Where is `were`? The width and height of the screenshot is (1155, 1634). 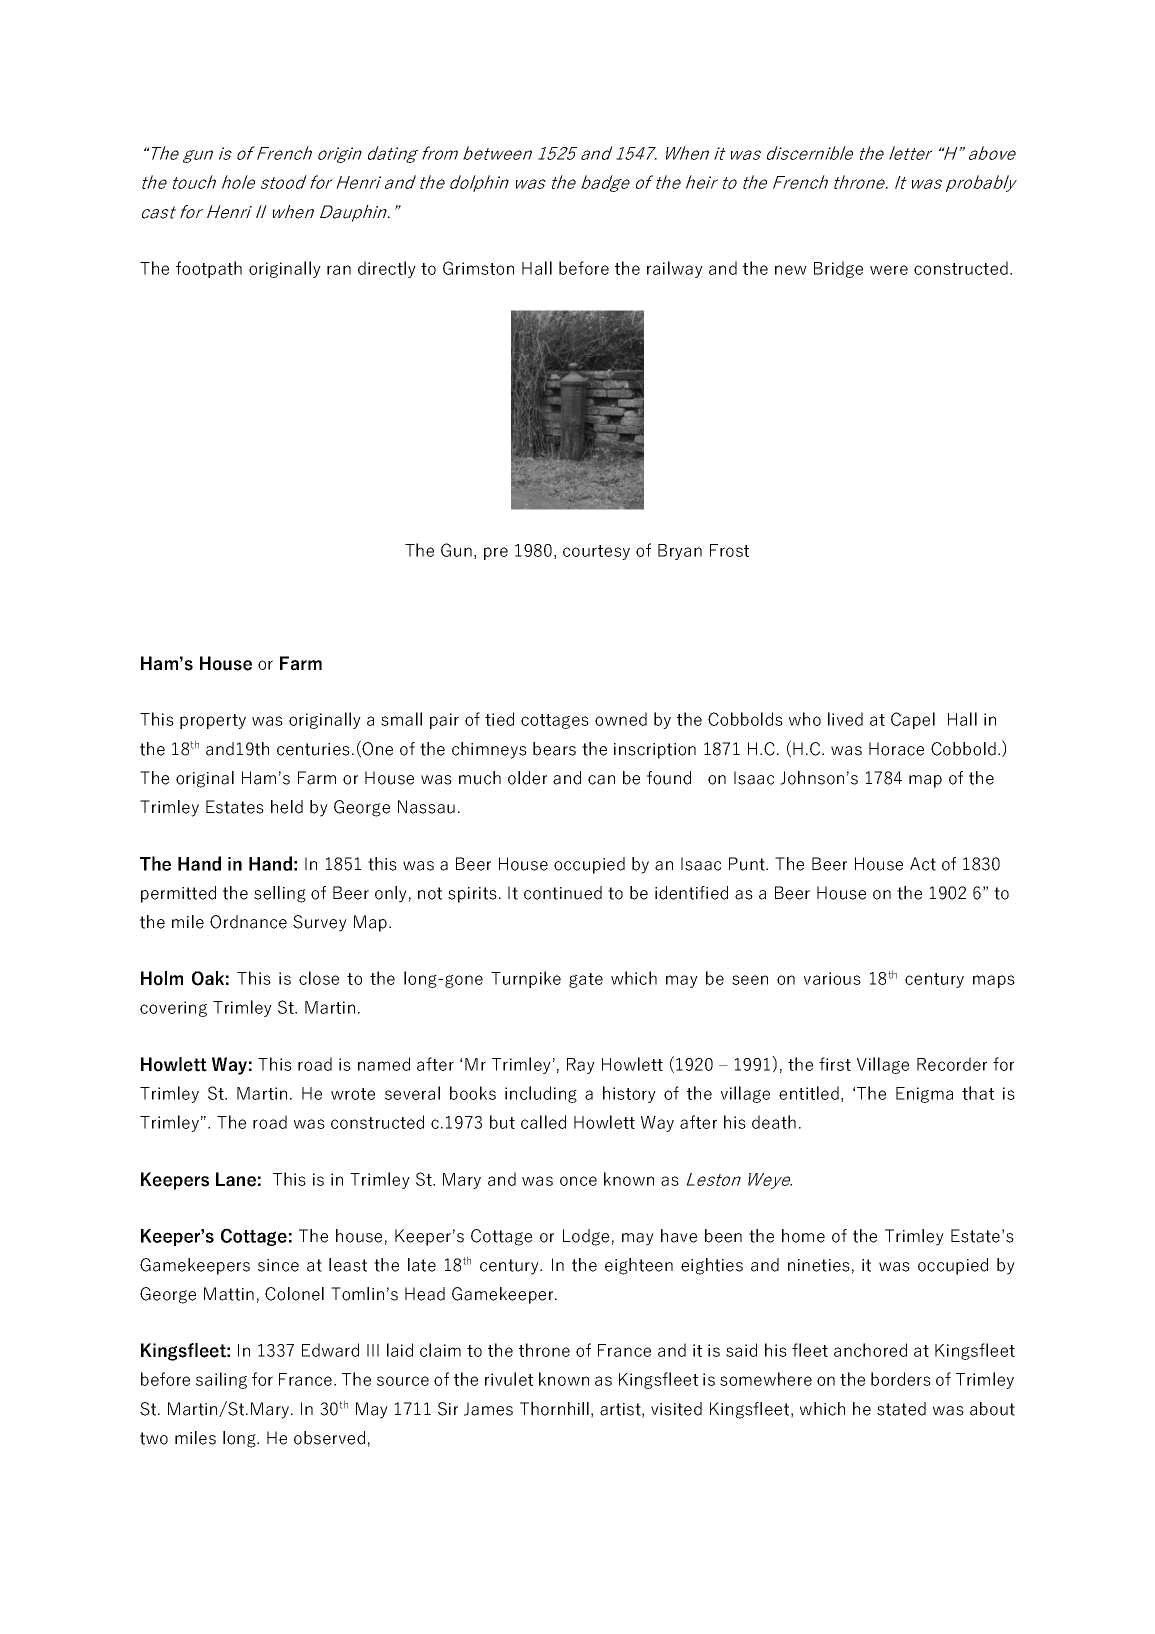
were is located at coordinates (889, 270).
